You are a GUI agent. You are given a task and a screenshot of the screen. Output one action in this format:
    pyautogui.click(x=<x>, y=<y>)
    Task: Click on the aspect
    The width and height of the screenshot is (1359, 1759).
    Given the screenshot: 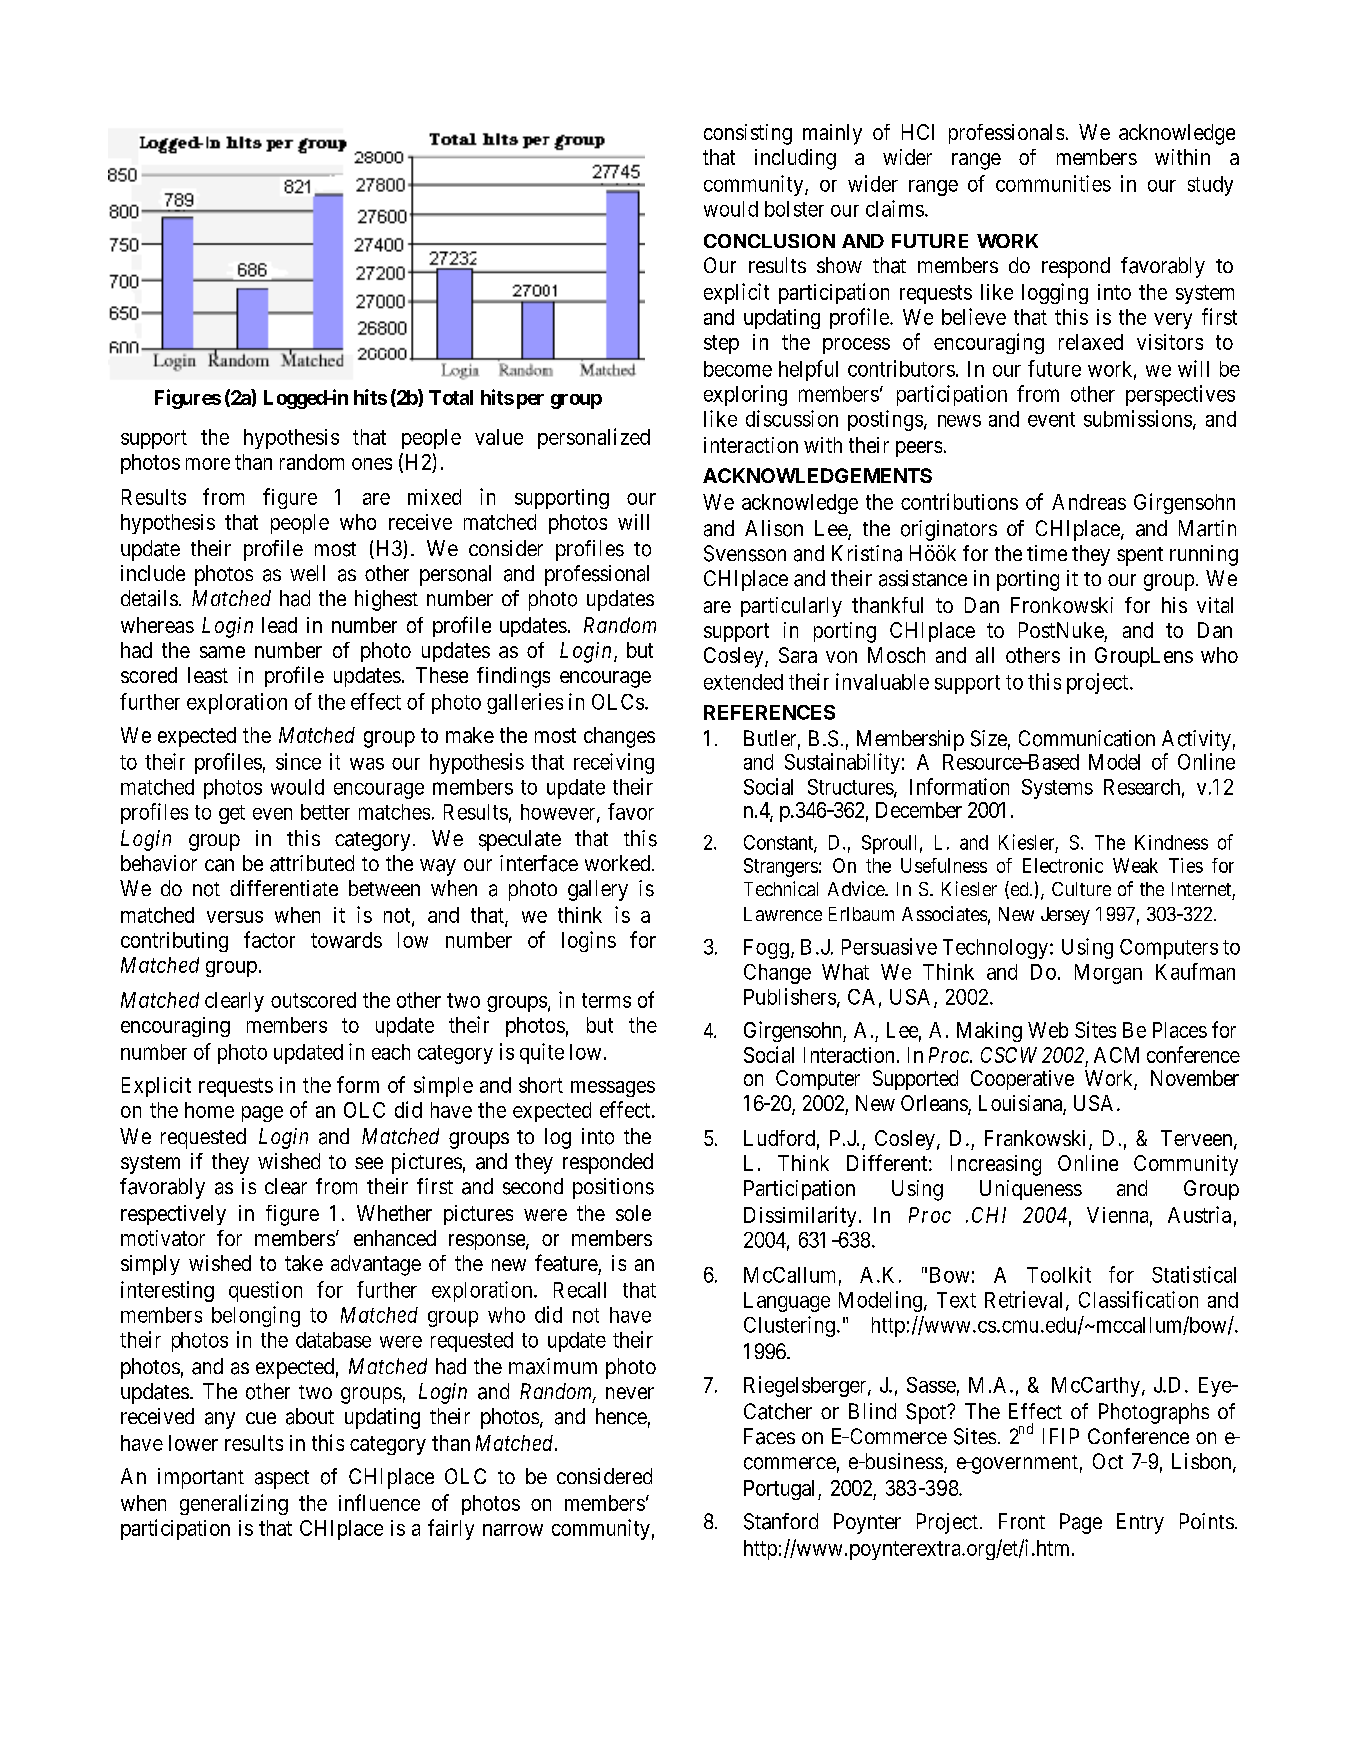 What is the action you would take?
    pyautogui.click(x=282, y=1479)
